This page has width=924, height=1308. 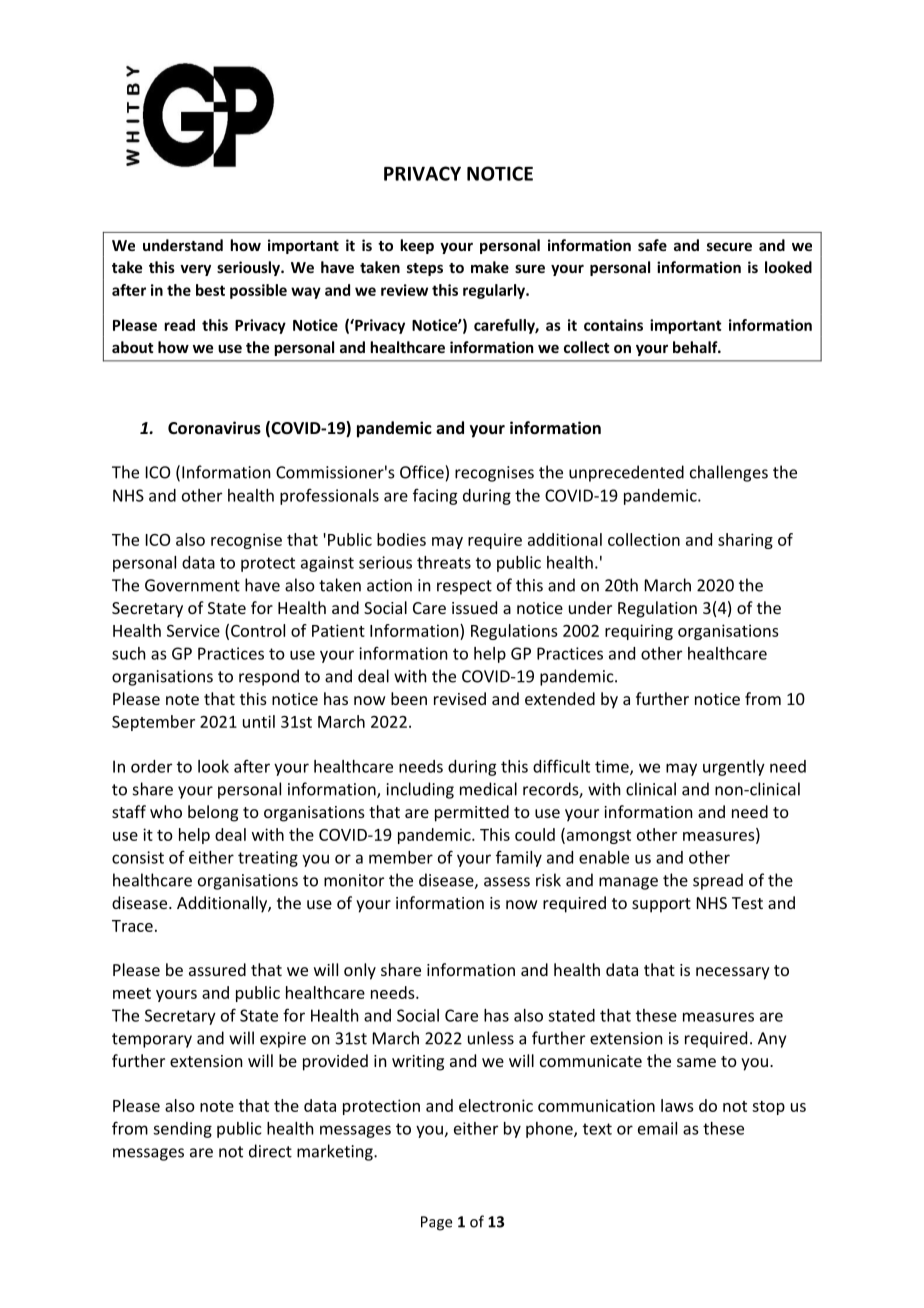 What do you see at coordinates (360, 971) in the page?
I see `only` at bounding box center [360, 971].
